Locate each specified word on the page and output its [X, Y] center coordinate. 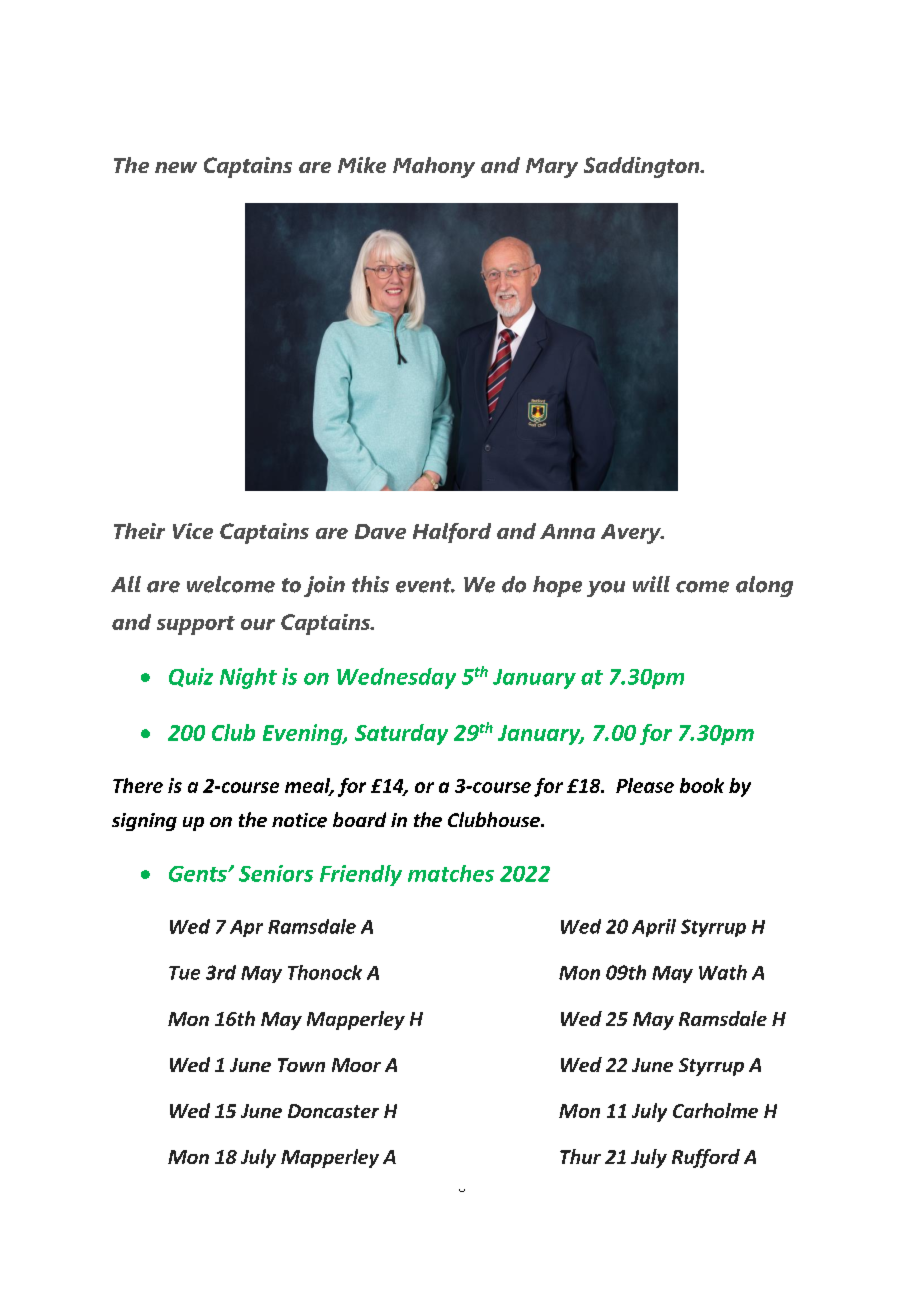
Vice [193, 531]
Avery [632, 534]
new [176, 167]
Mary [552, 168]
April [654, 928]
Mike [362, 165]
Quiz [191, 677]
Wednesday [396, 678]
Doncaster [333, 1111]
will [651, 584]
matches [451, 873]
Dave [380, 531]
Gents [199, 874]
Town [301, 1065]
